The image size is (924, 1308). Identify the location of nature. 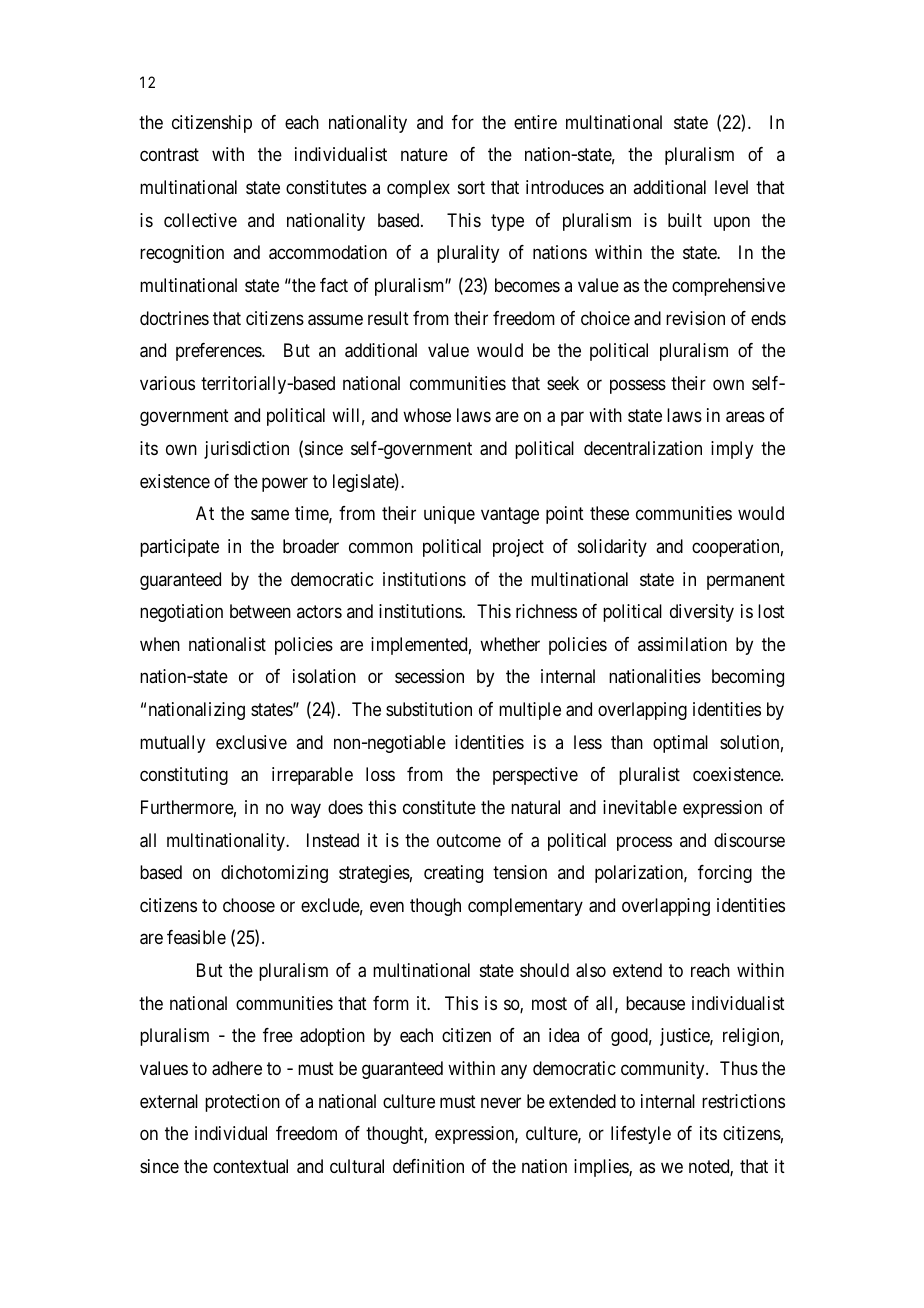
(424, 155).
